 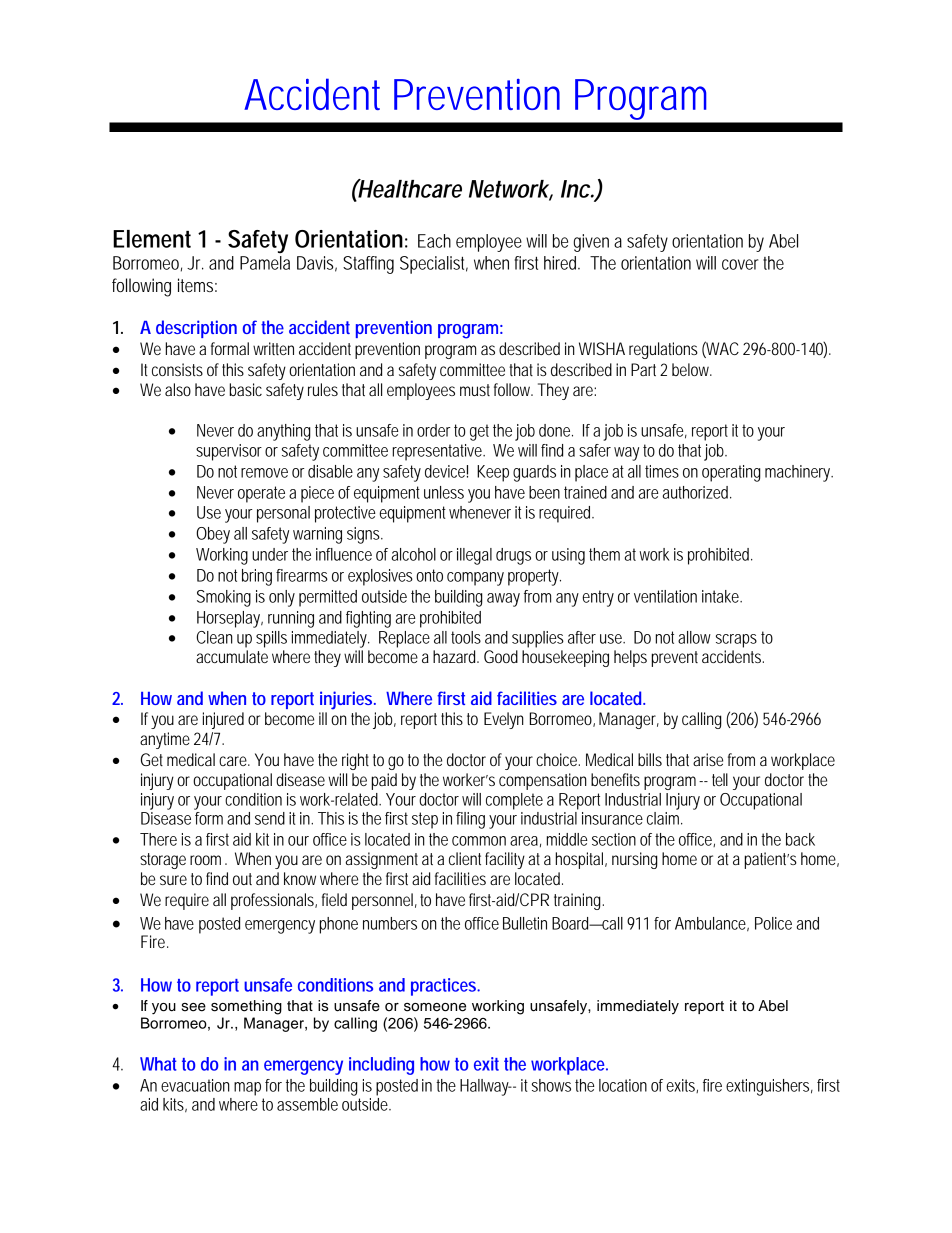 I want to click on supervisor, so click(x=229, y=452).
